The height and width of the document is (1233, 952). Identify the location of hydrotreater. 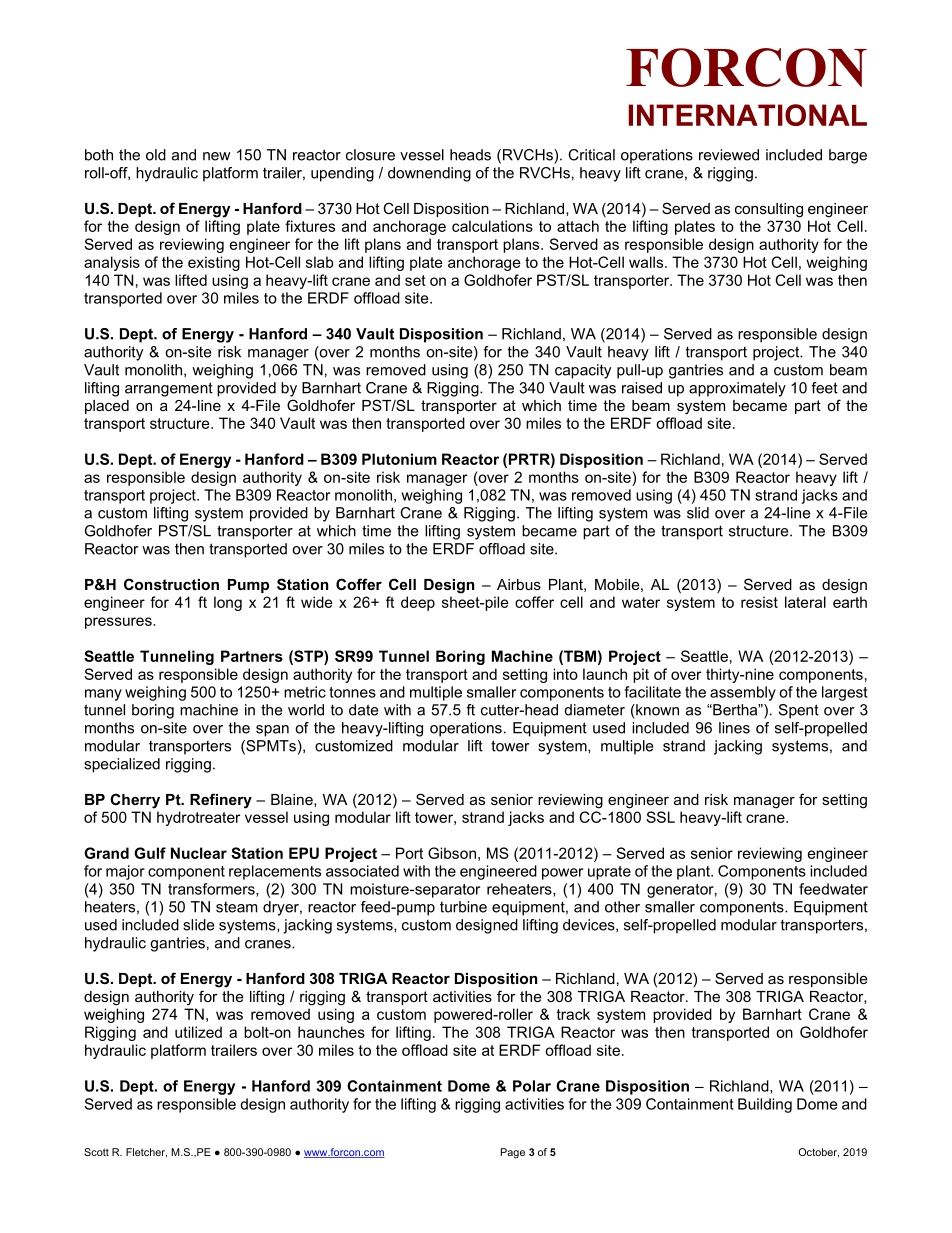
(198, 818).
